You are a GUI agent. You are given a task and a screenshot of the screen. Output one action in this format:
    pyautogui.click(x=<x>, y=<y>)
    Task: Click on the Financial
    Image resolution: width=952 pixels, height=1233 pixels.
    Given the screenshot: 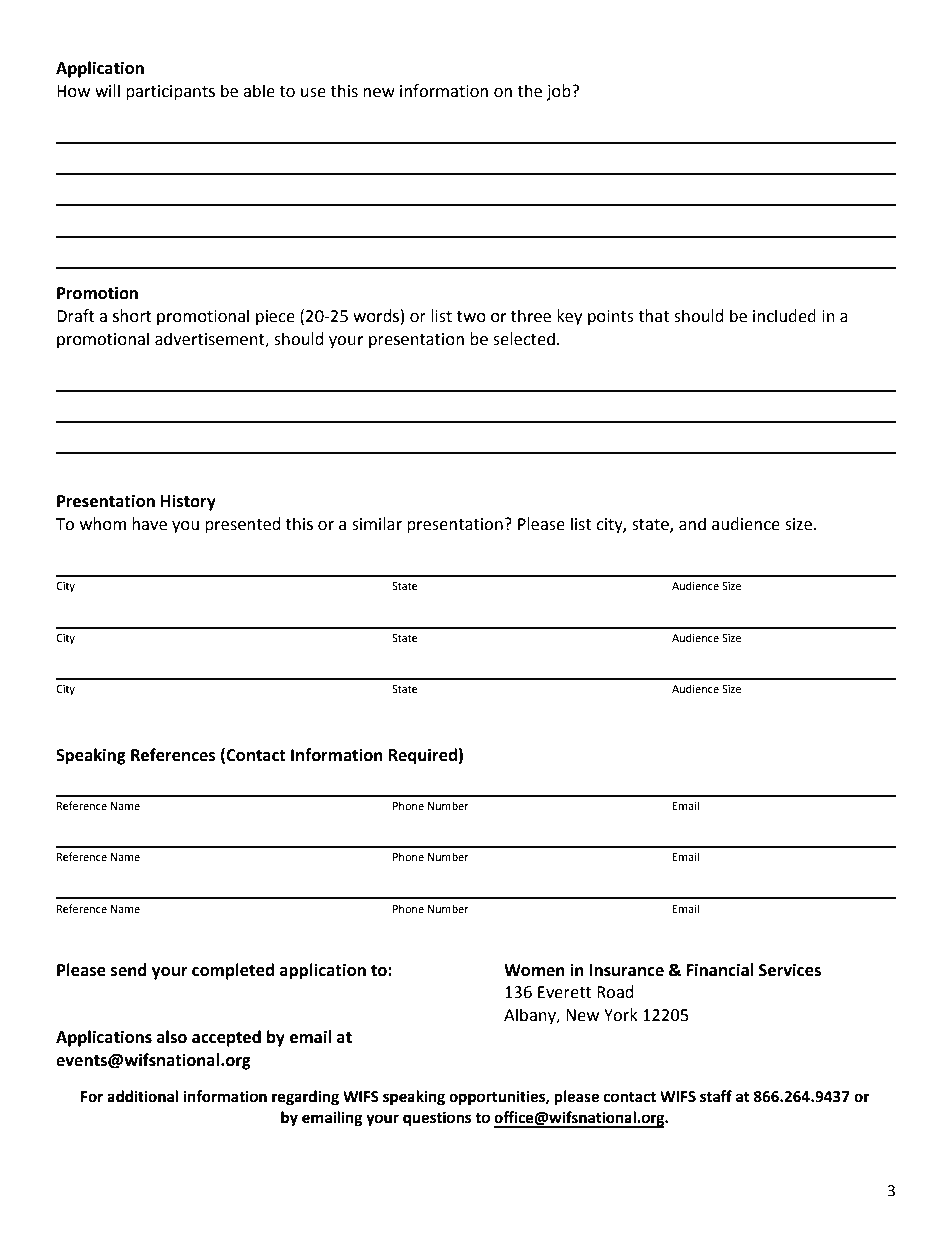 What is the action you would take?
    pyautogui.click(x=720, y=970)
